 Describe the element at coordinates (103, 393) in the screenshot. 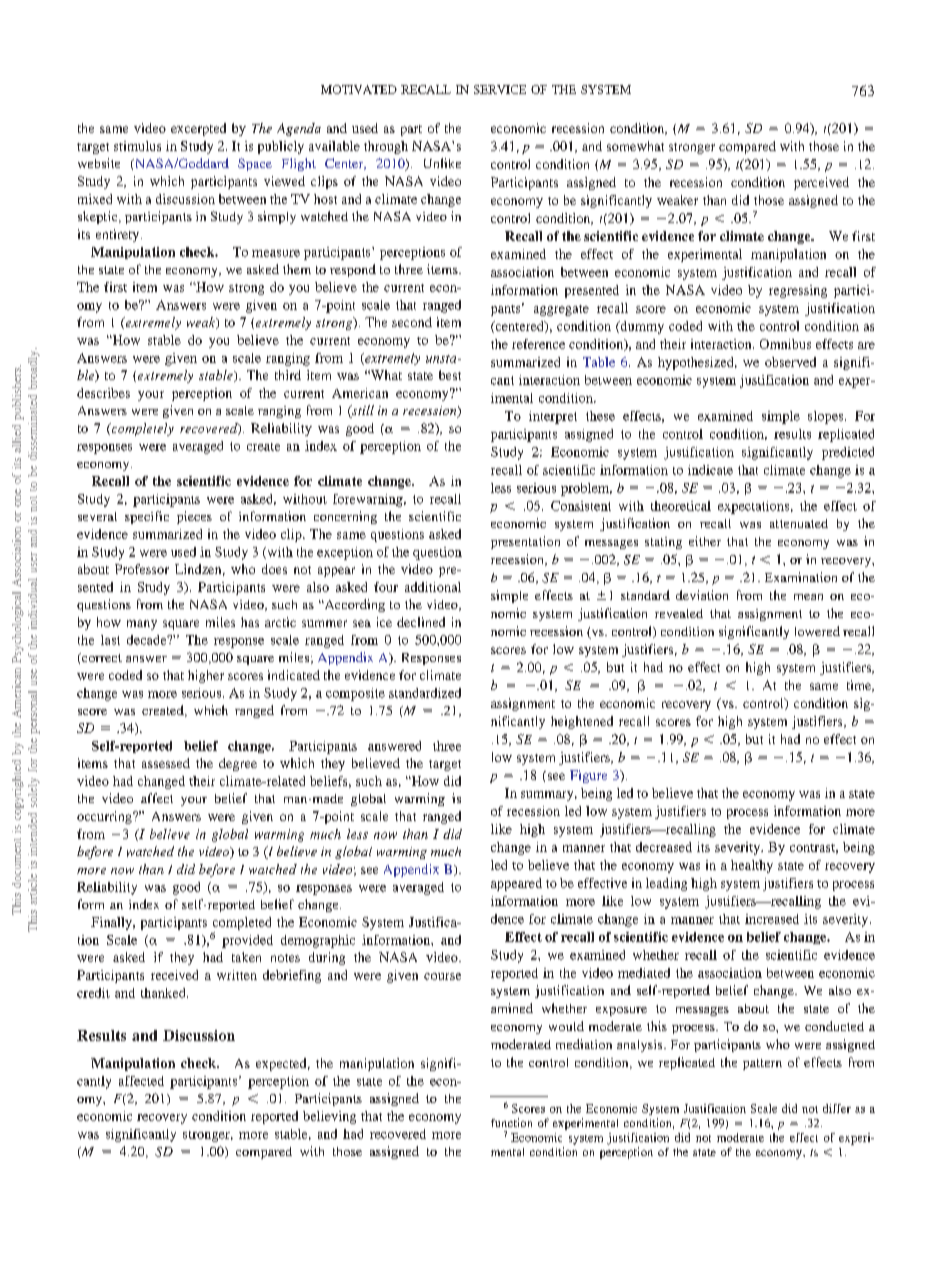

I see `describes` at that location.
